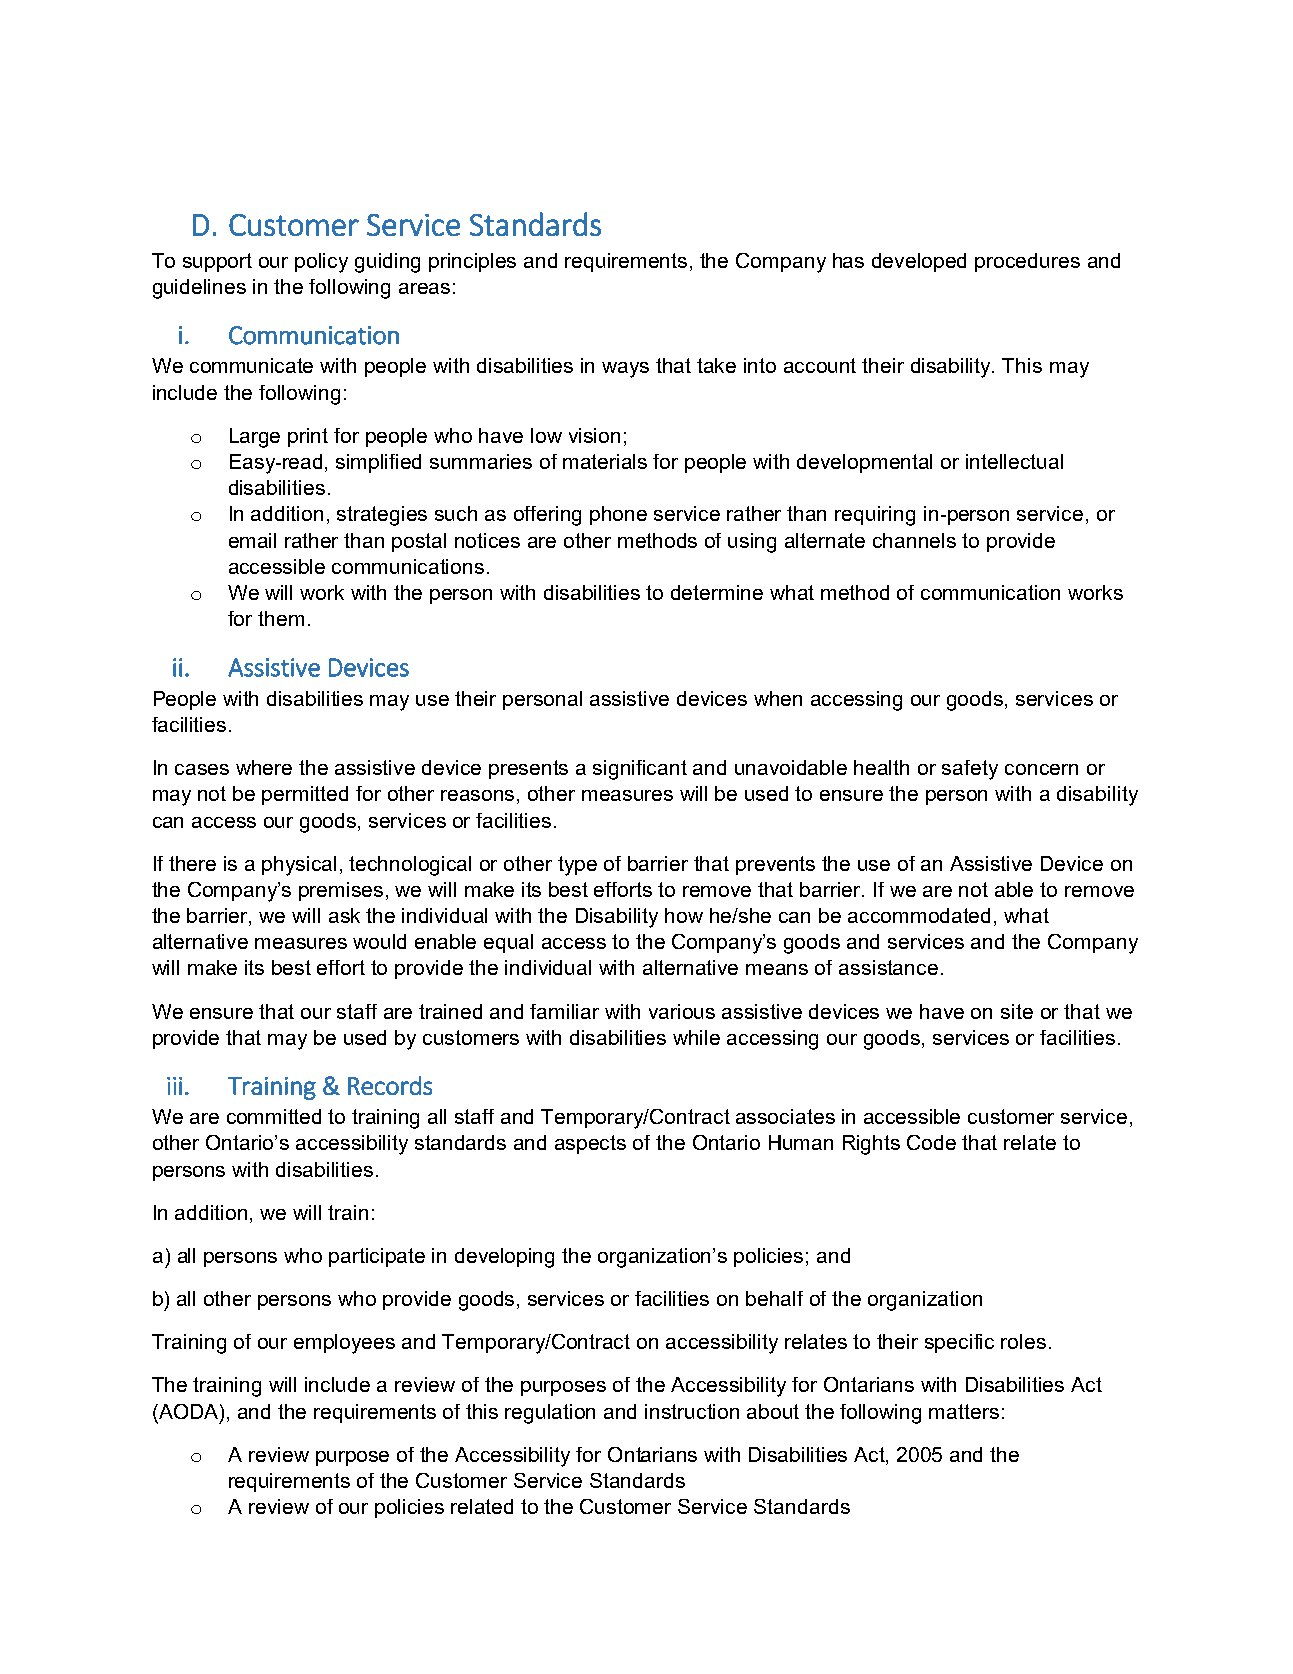 The image size is (1293, 1674). Describe the element at coordinates (281, 618) in the document. I see `them` at that location.
